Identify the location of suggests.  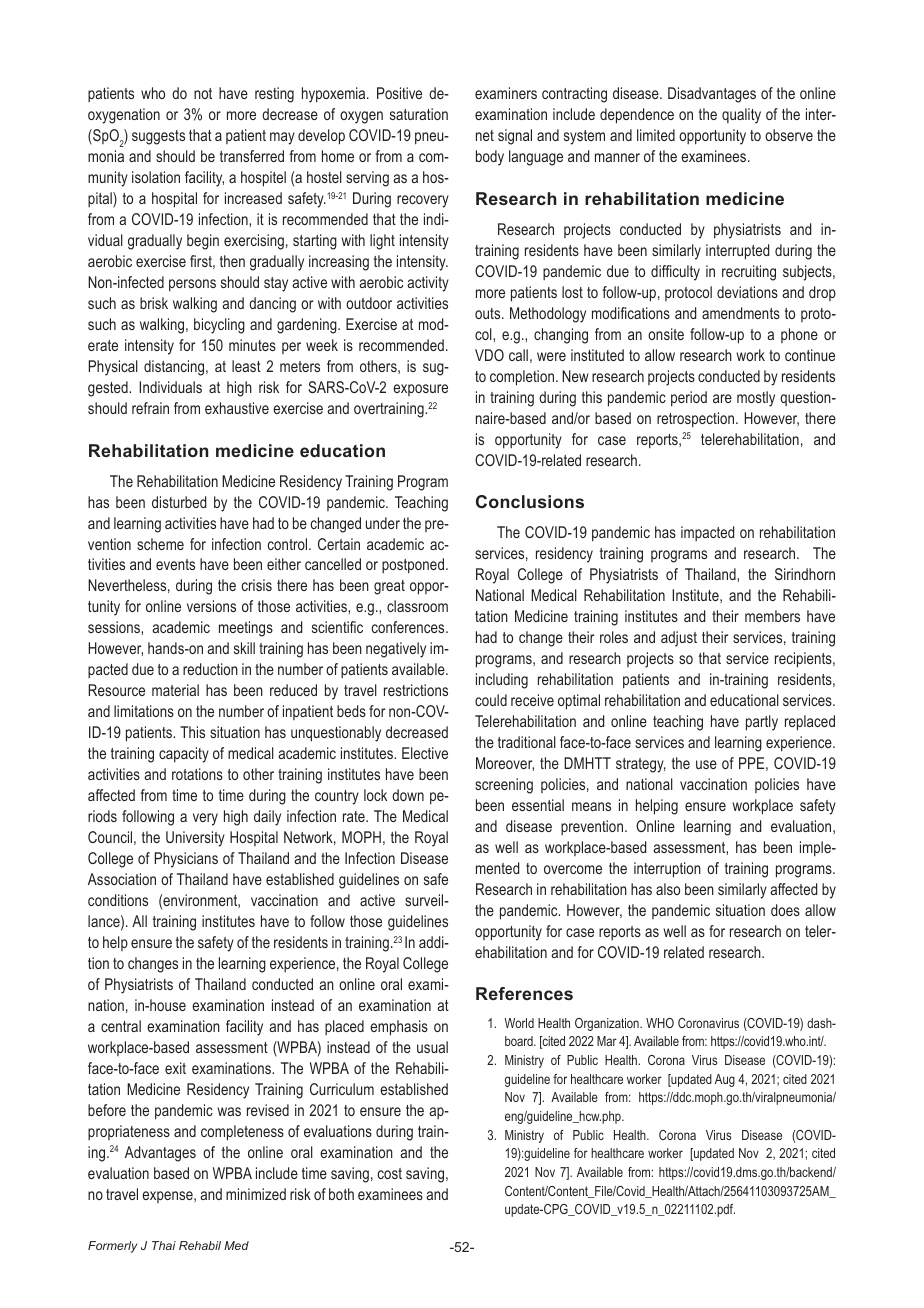
(158, 137).
